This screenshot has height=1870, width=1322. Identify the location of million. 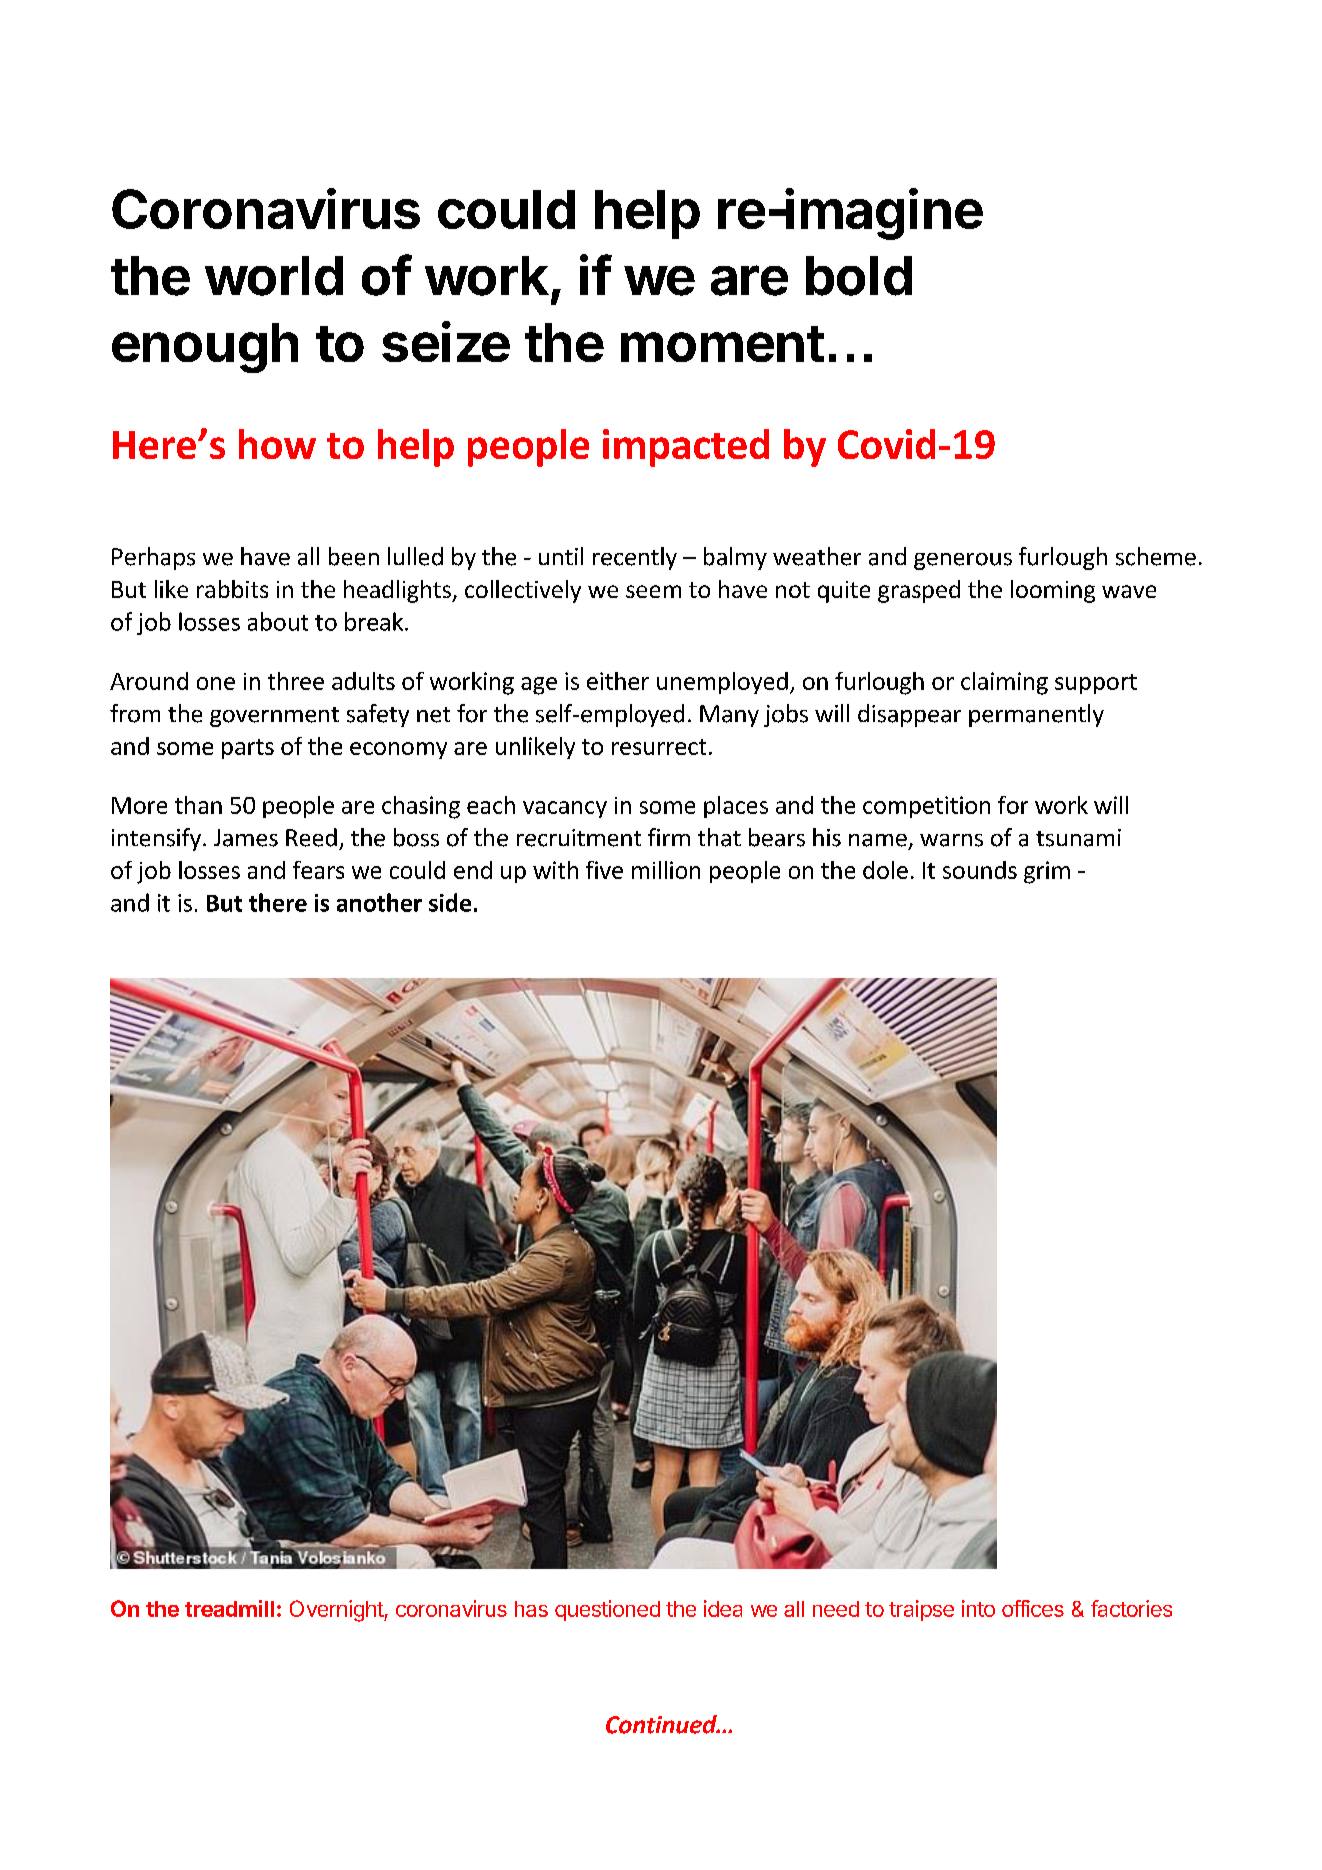
(666, 870).
